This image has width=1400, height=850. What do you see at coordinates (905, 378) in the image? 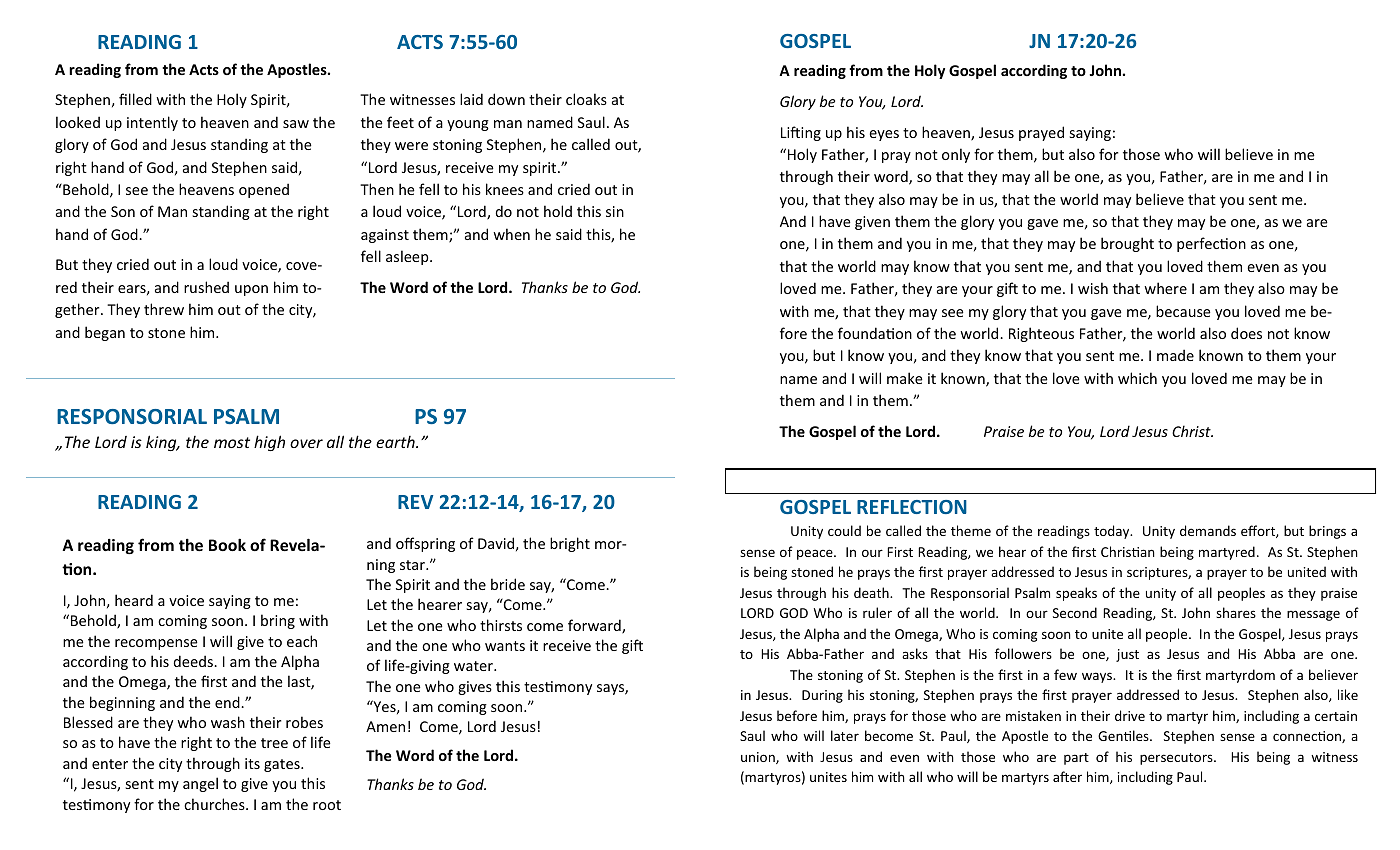
I see `make` at bounding box center [905, 378].
